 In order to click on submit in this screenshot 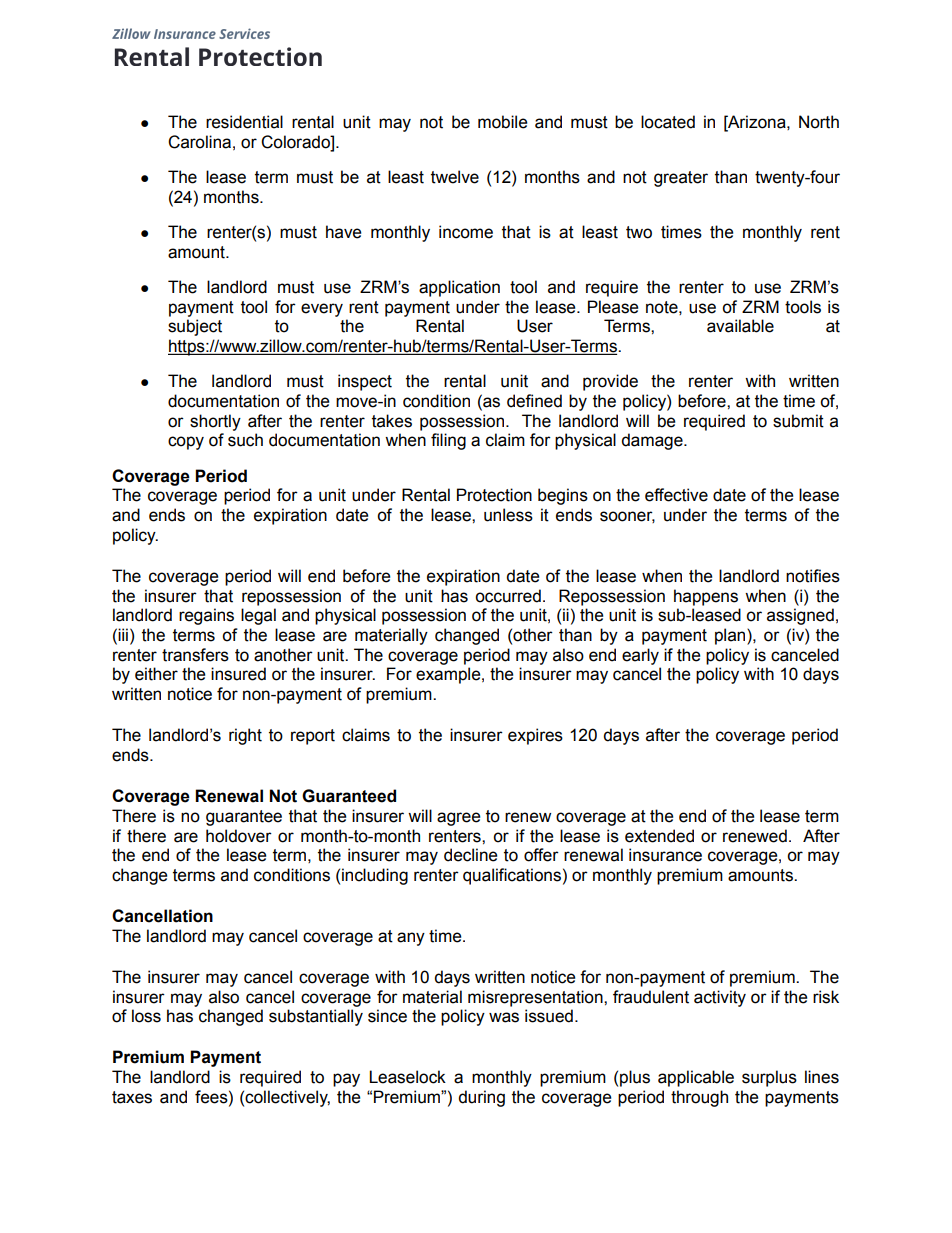, I will do `click(798, 421)`.
